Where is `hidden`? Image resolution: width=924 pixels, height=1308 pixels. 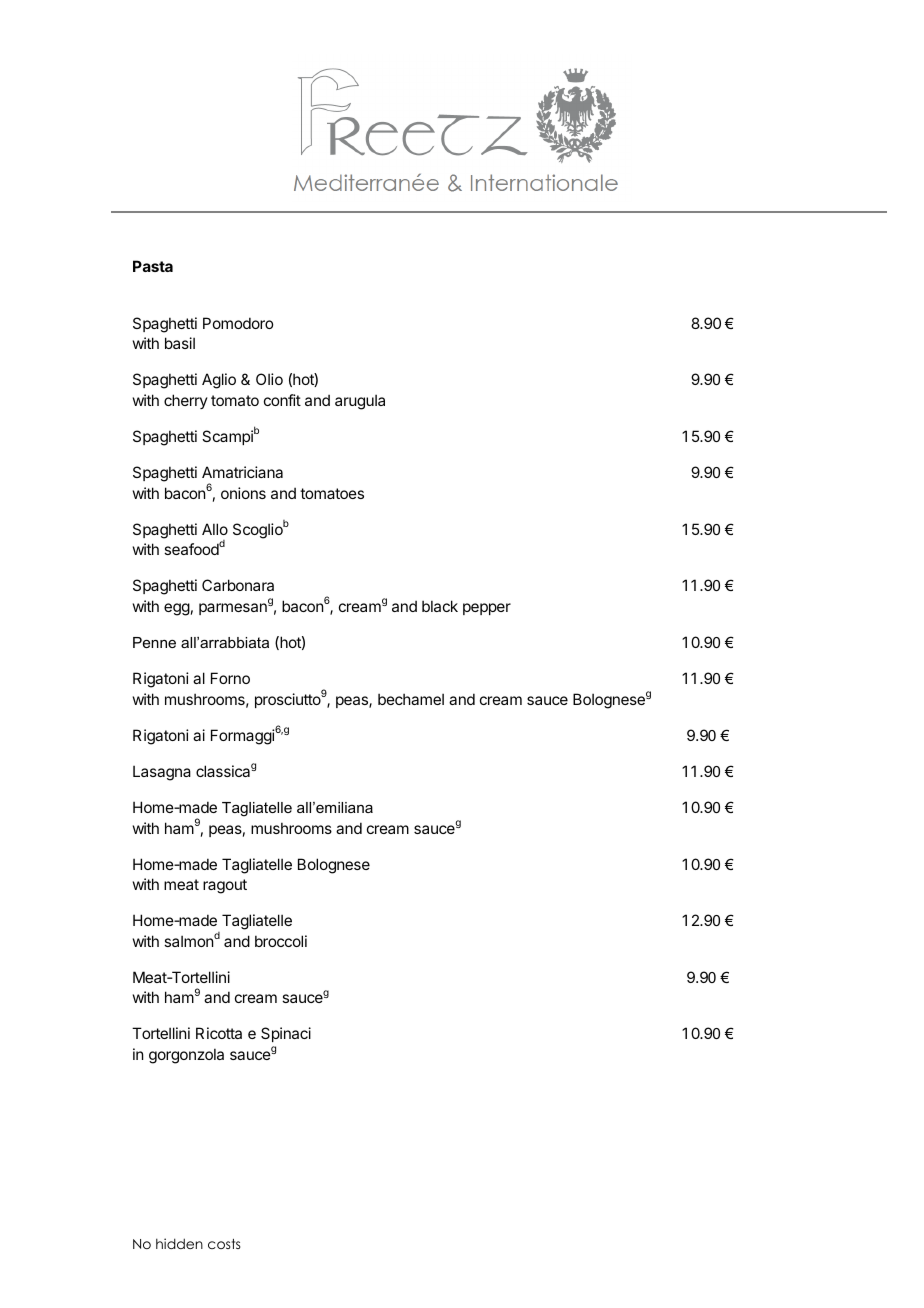 hidden is located at coordinates (179, 1243).
